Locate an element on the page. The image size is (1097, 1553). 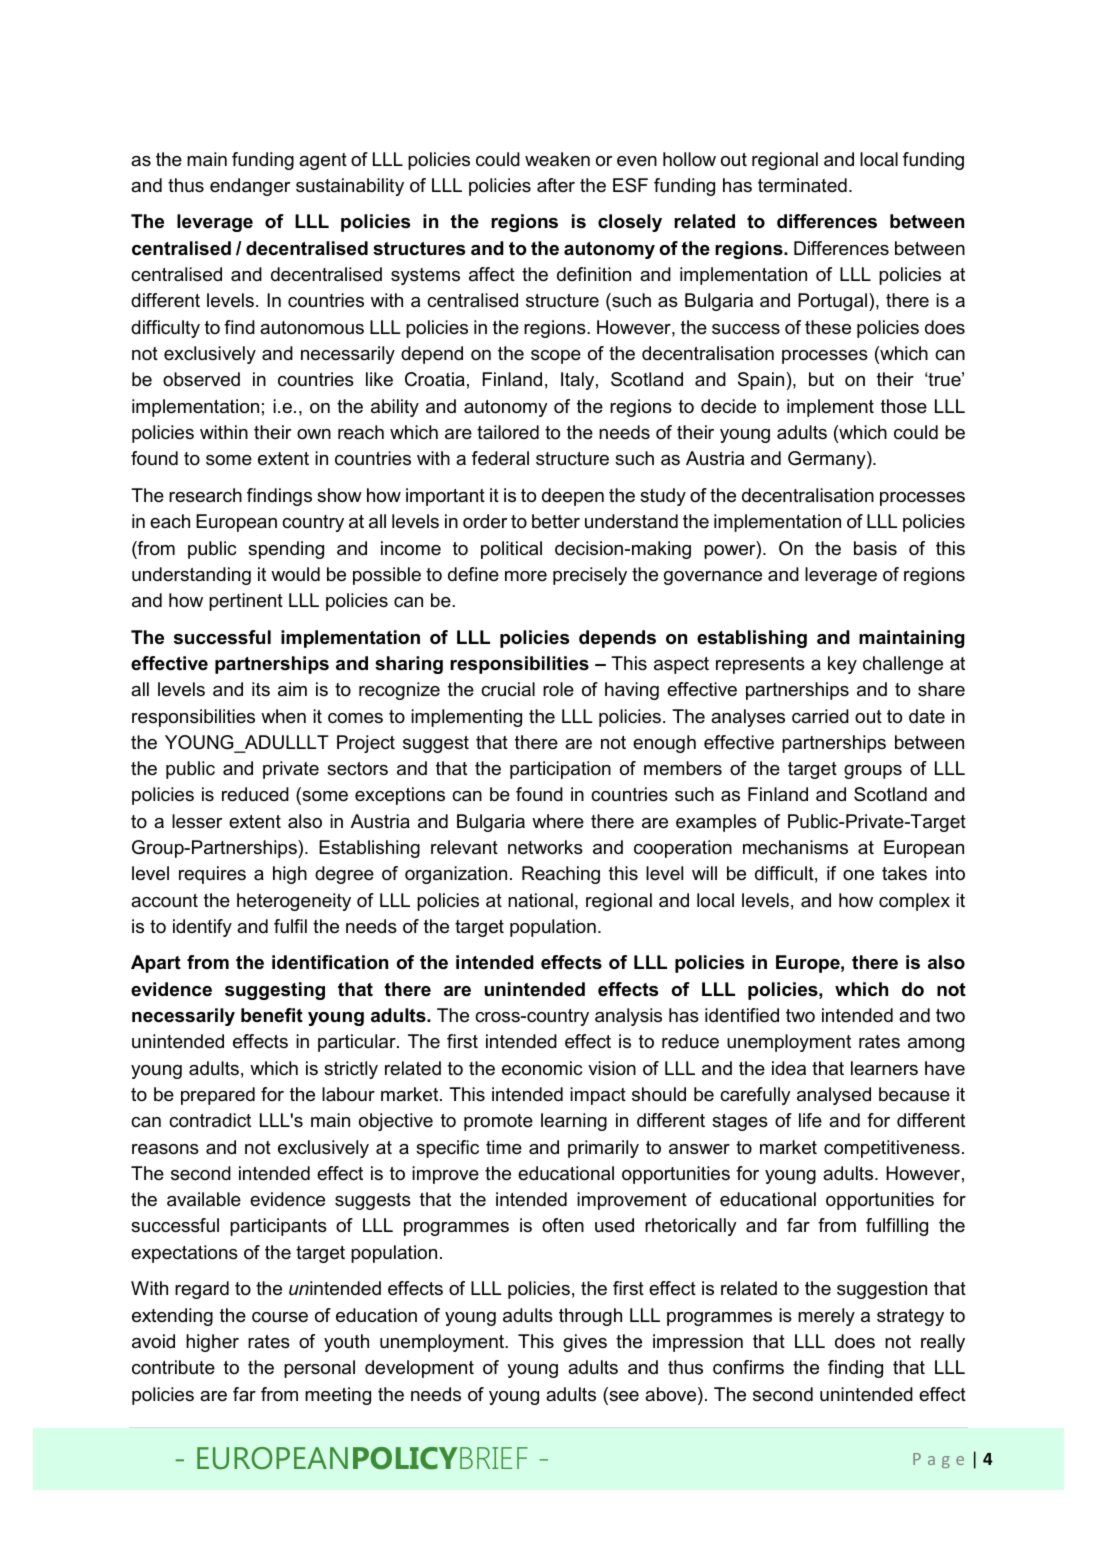
endanger is located at coordinates (250, 187).
